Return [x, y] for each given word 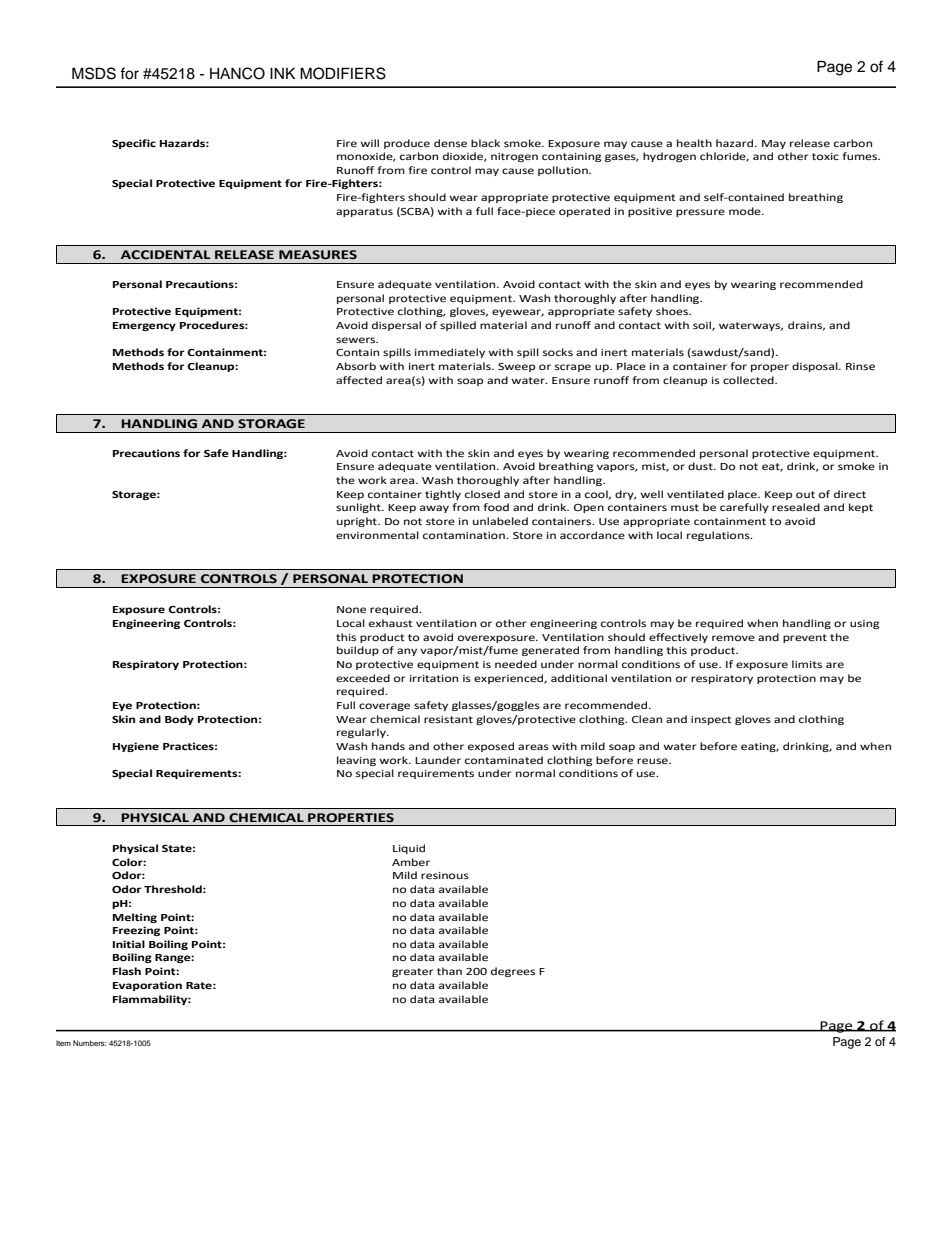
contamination [465, 535]
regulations [719, 536]
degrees [513, 972]
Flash [127, 971]
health [694, 143]
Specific [134, 144]
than [449, 971]
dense [450, 143]
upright [358, 522]
